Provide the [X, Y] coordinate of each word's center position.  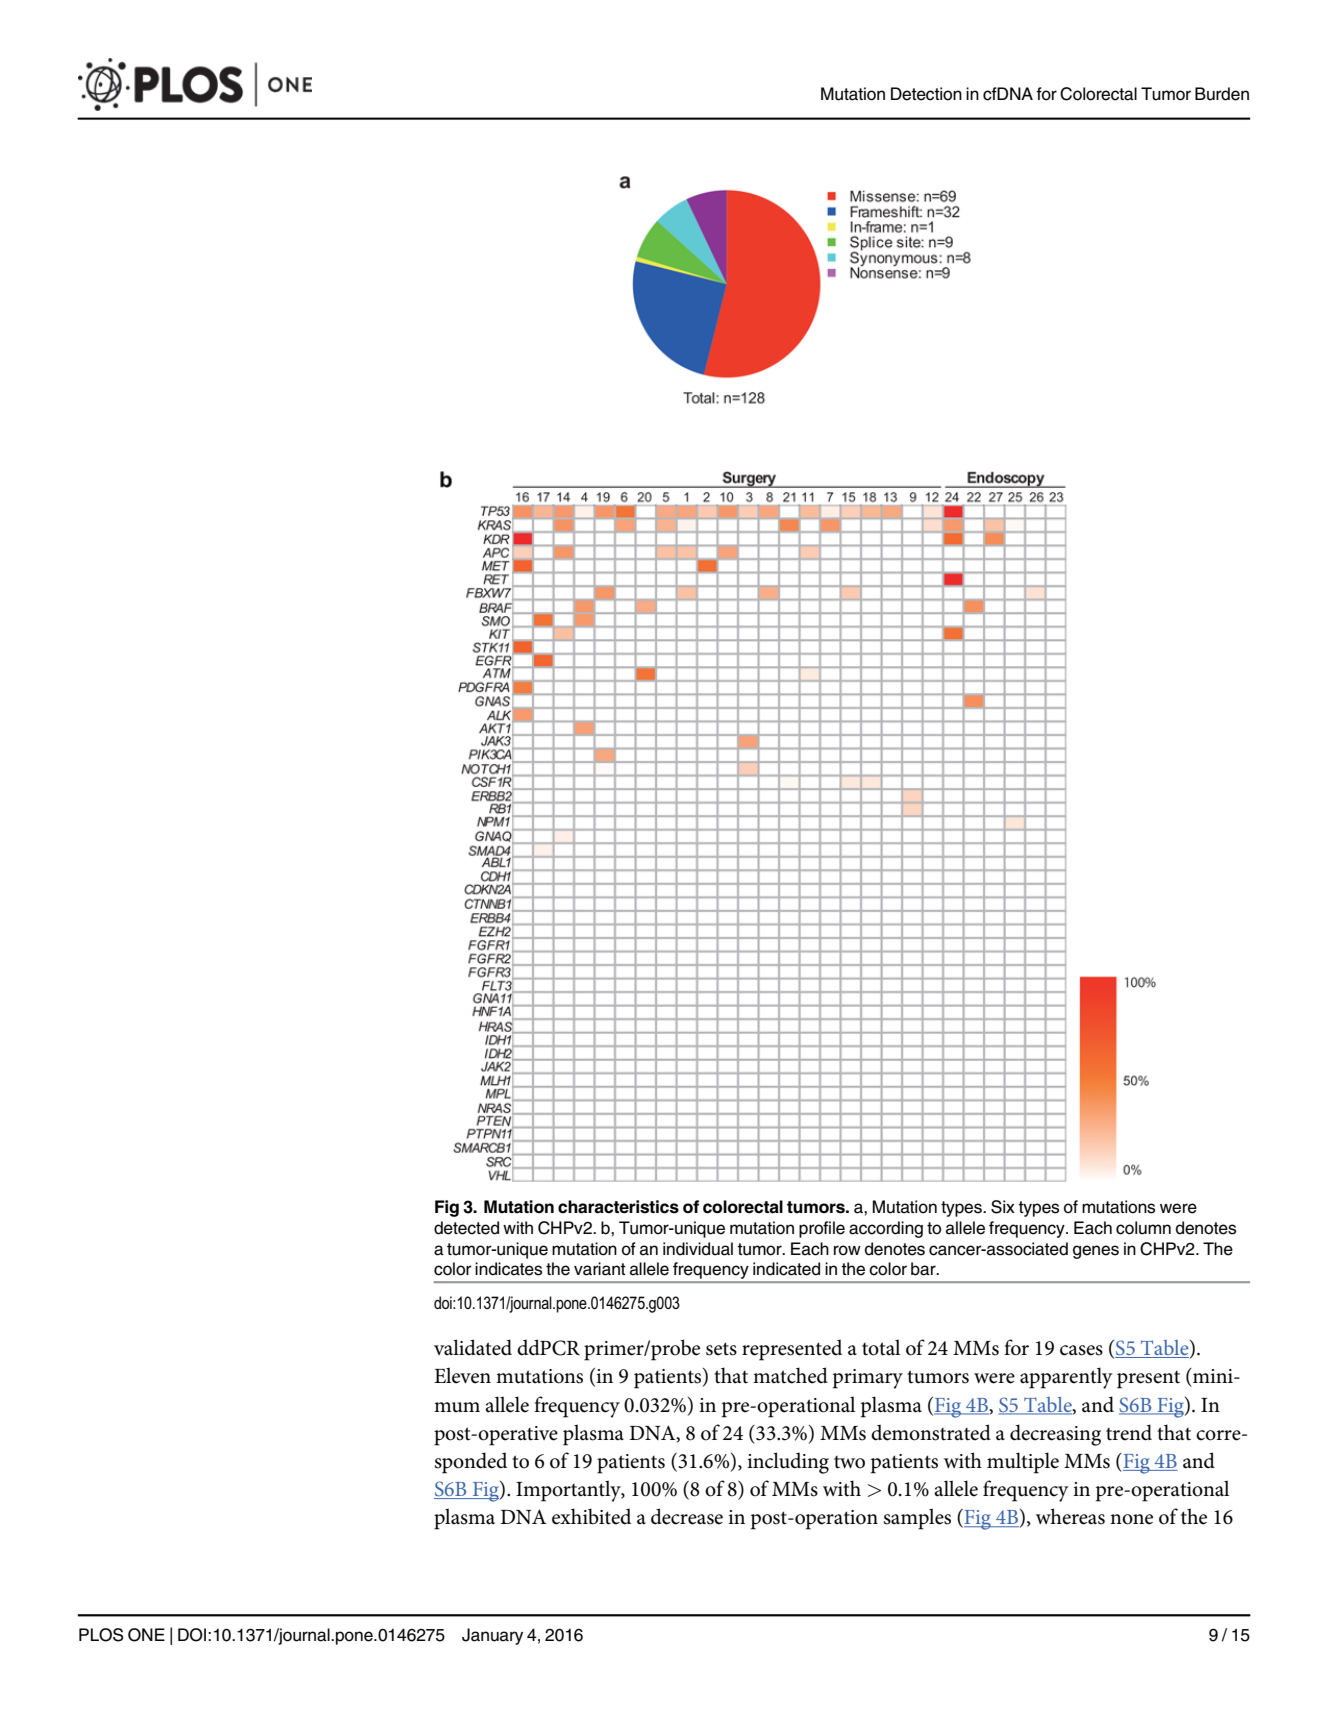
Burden [1222, 94]
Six [1003, 1207]
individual [698, 1249]
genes [1096, 1252]
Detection [926, 94]
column [1143, 1228]
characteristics [618, 1207]
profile [822, 1229]
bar [924, 1269]
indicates [508, 1269]
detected [466, 1228]
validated [473, 1347]
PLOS [101, 1635]
